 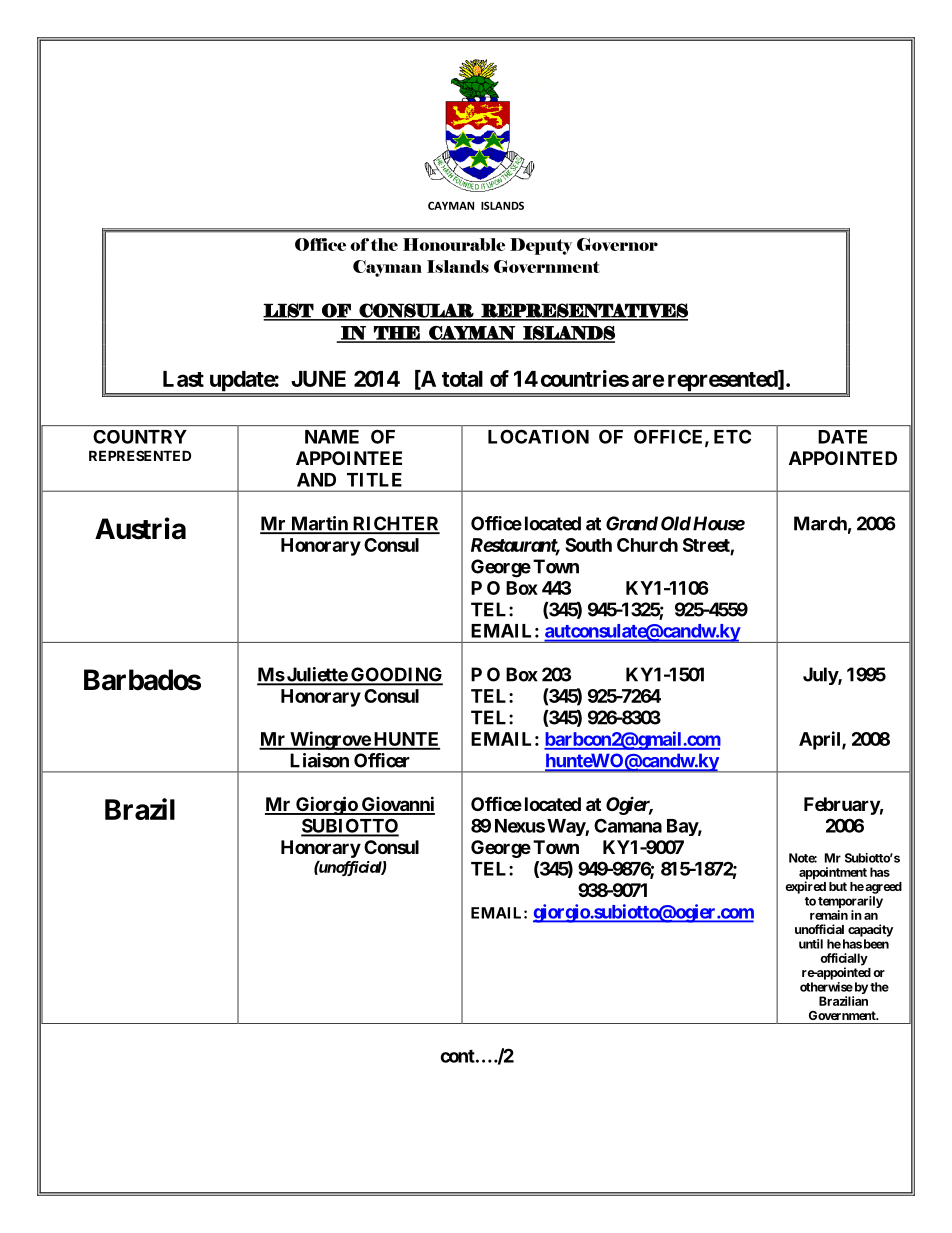 I want to click on LIST, so click(x=289, y=311).
